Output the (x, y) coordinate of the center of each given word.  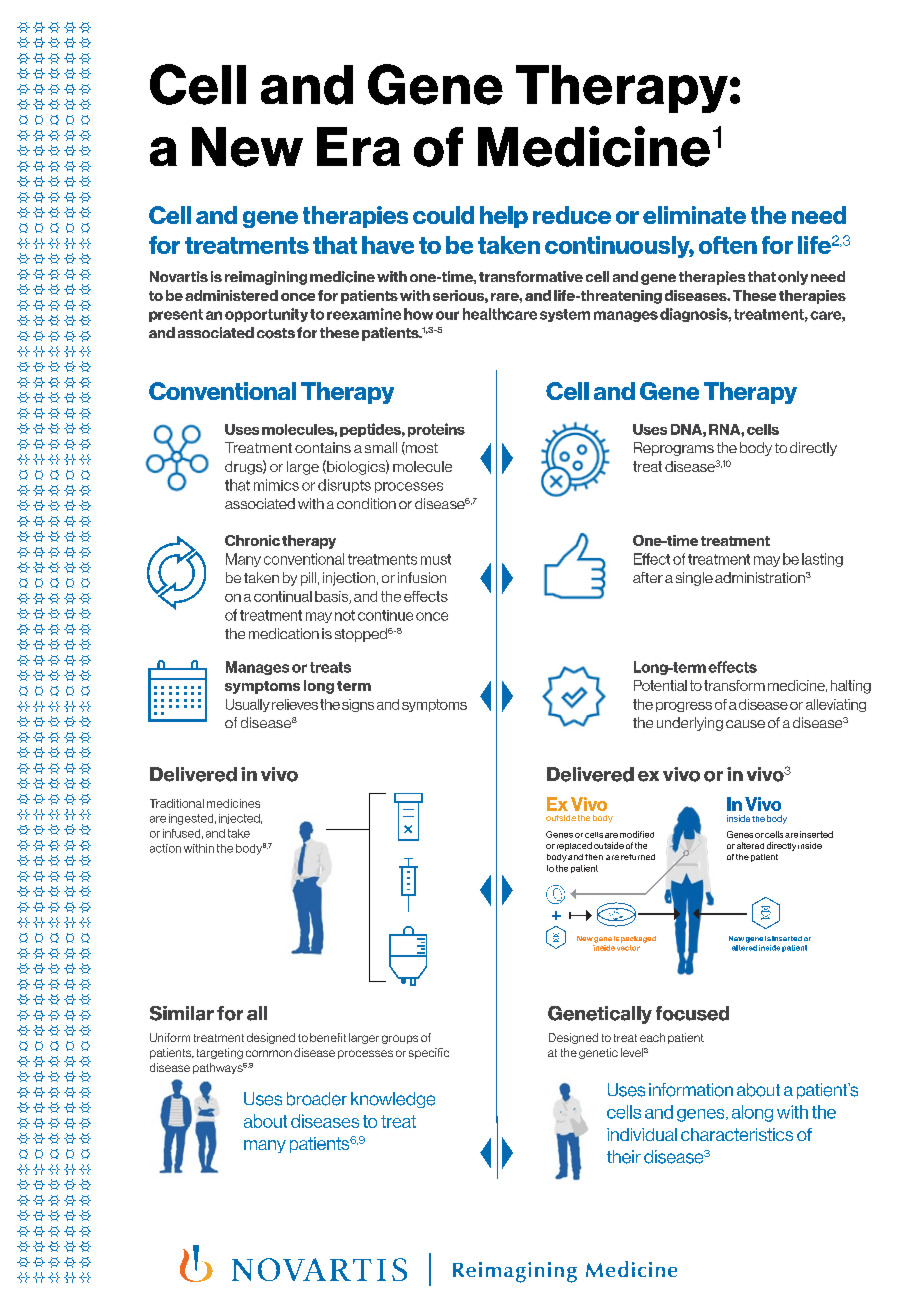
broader (317, 1099)
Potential (660, 685)
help (504, 217)
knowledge (393, 1100)
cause (745, 724)
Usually (248, 705)
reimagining (266, 278)
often (728, 245)
